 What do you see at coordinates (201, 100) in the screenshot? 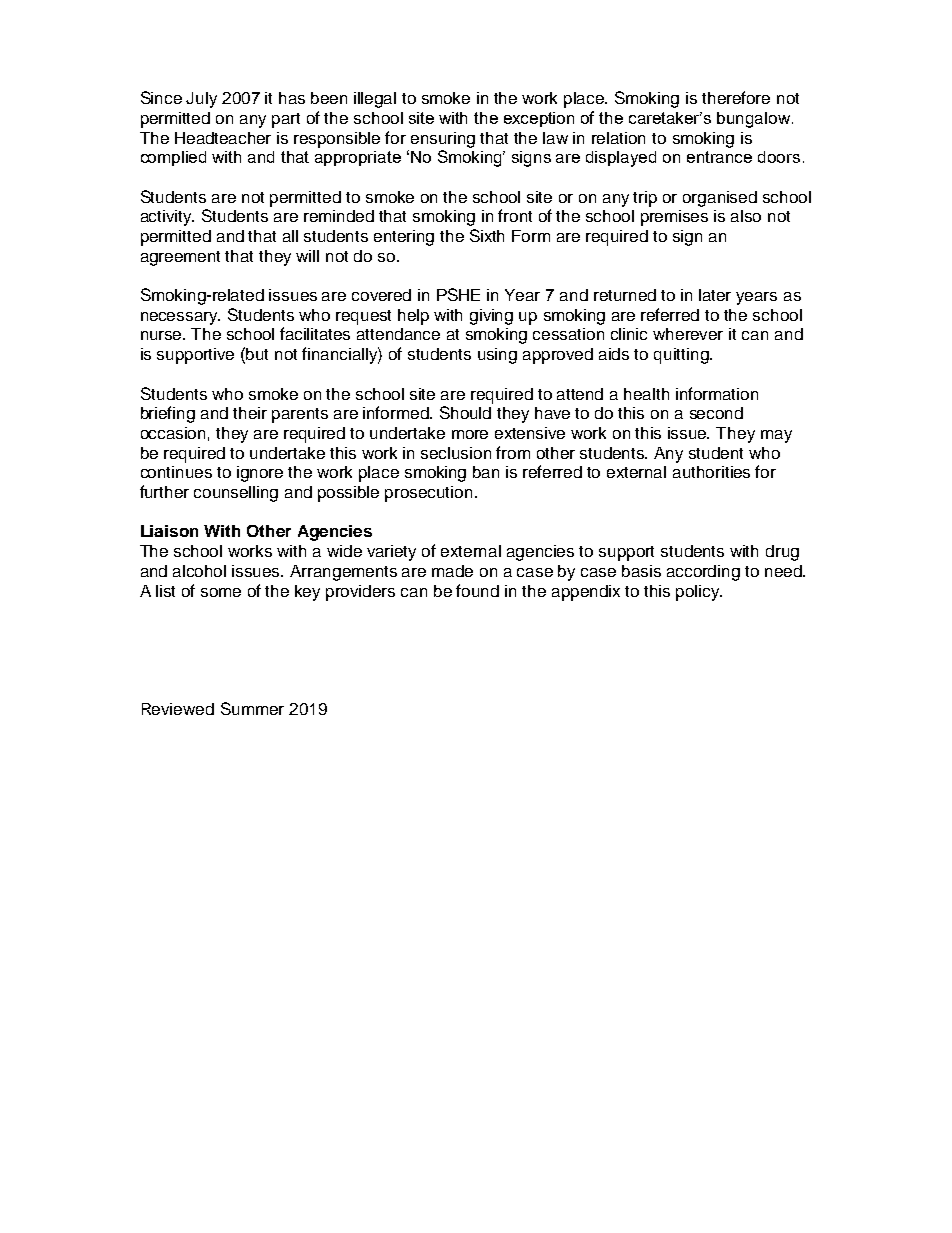
I see `July` at bounding box center [201, 100].
